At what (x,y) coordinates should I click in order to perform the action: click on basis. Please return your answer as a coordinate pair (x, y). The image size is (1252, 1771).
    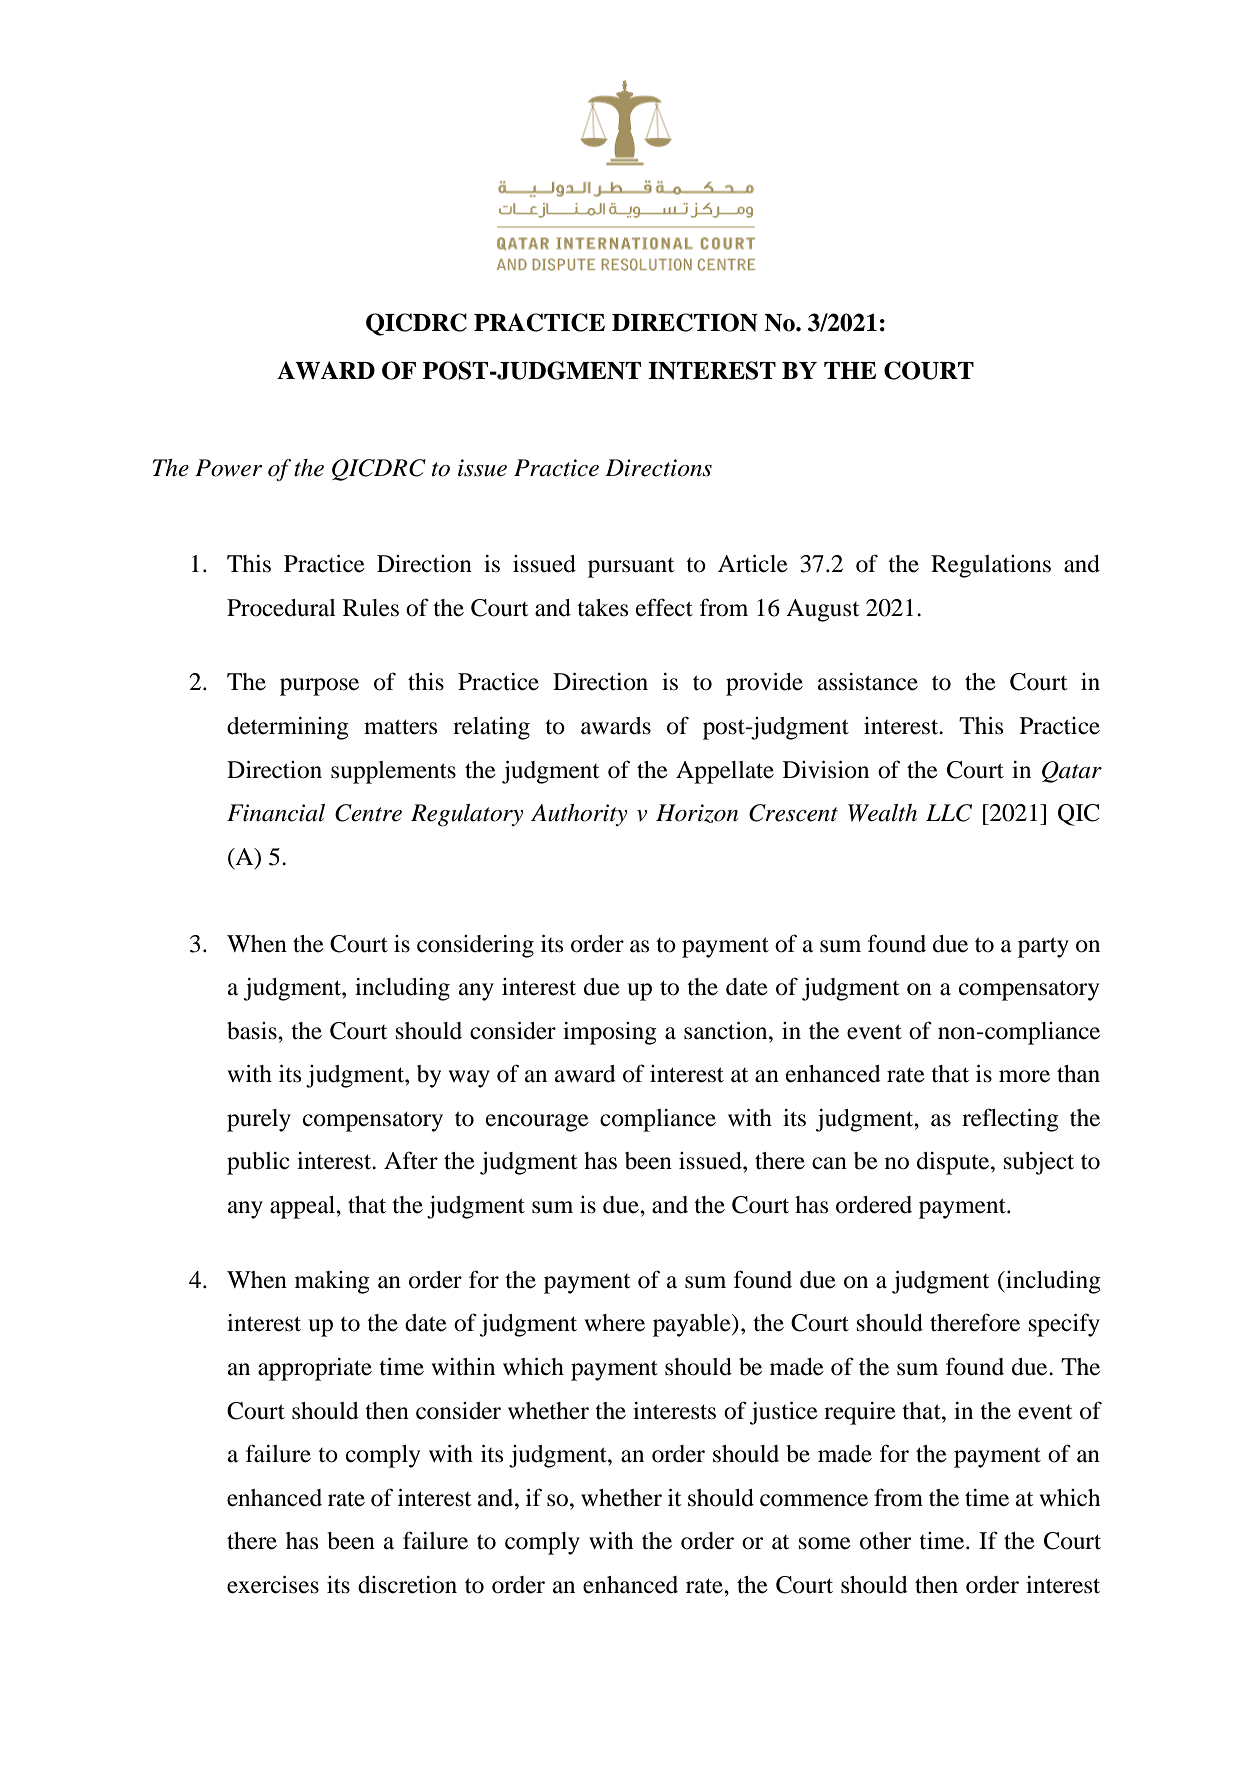
    Looking at the image, I should click on (253, 1031).
